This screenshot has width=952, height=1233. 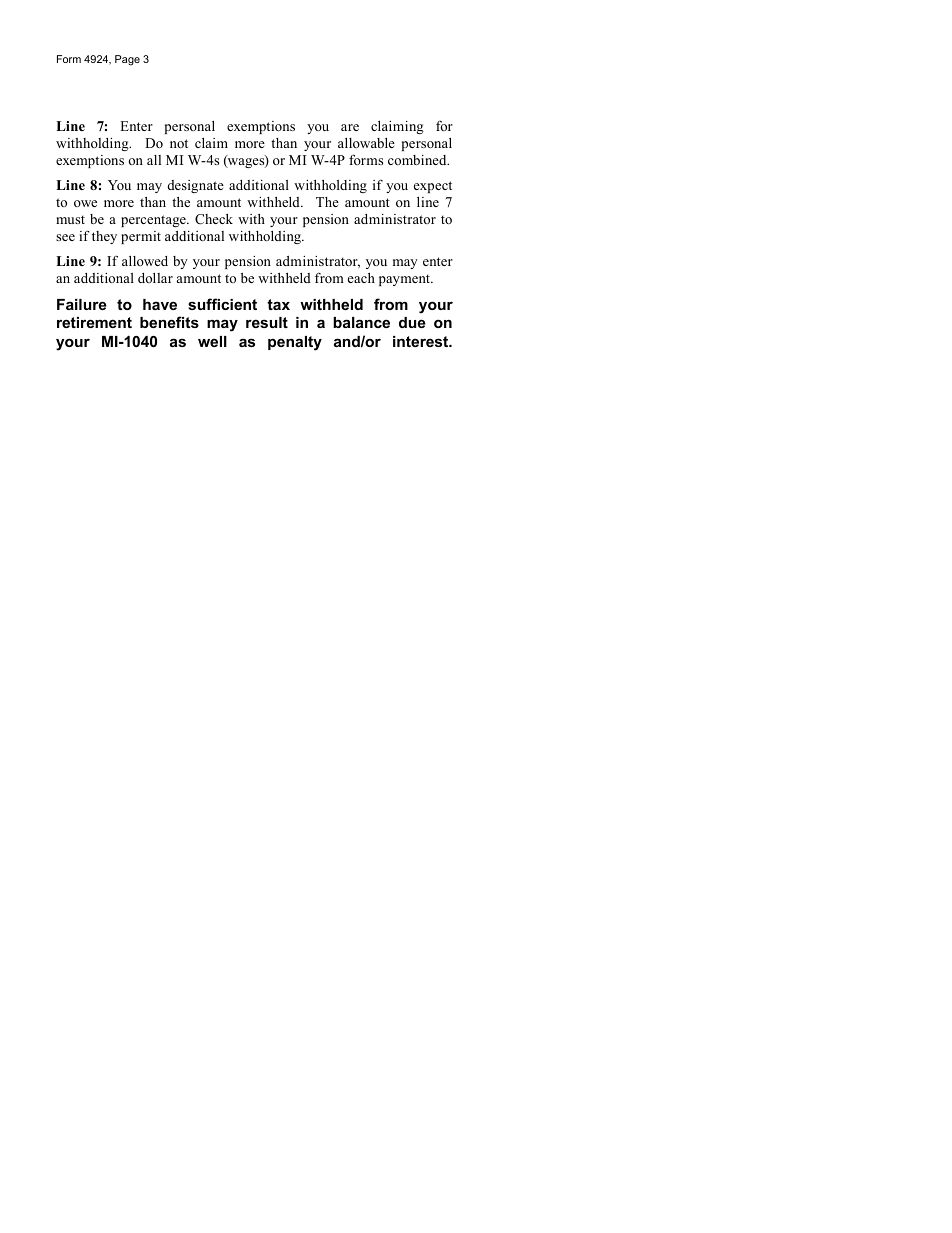 What do you see at coordinates (127, 60) in the screenshot?
I see `Page` at bounding box center [127, 60].
